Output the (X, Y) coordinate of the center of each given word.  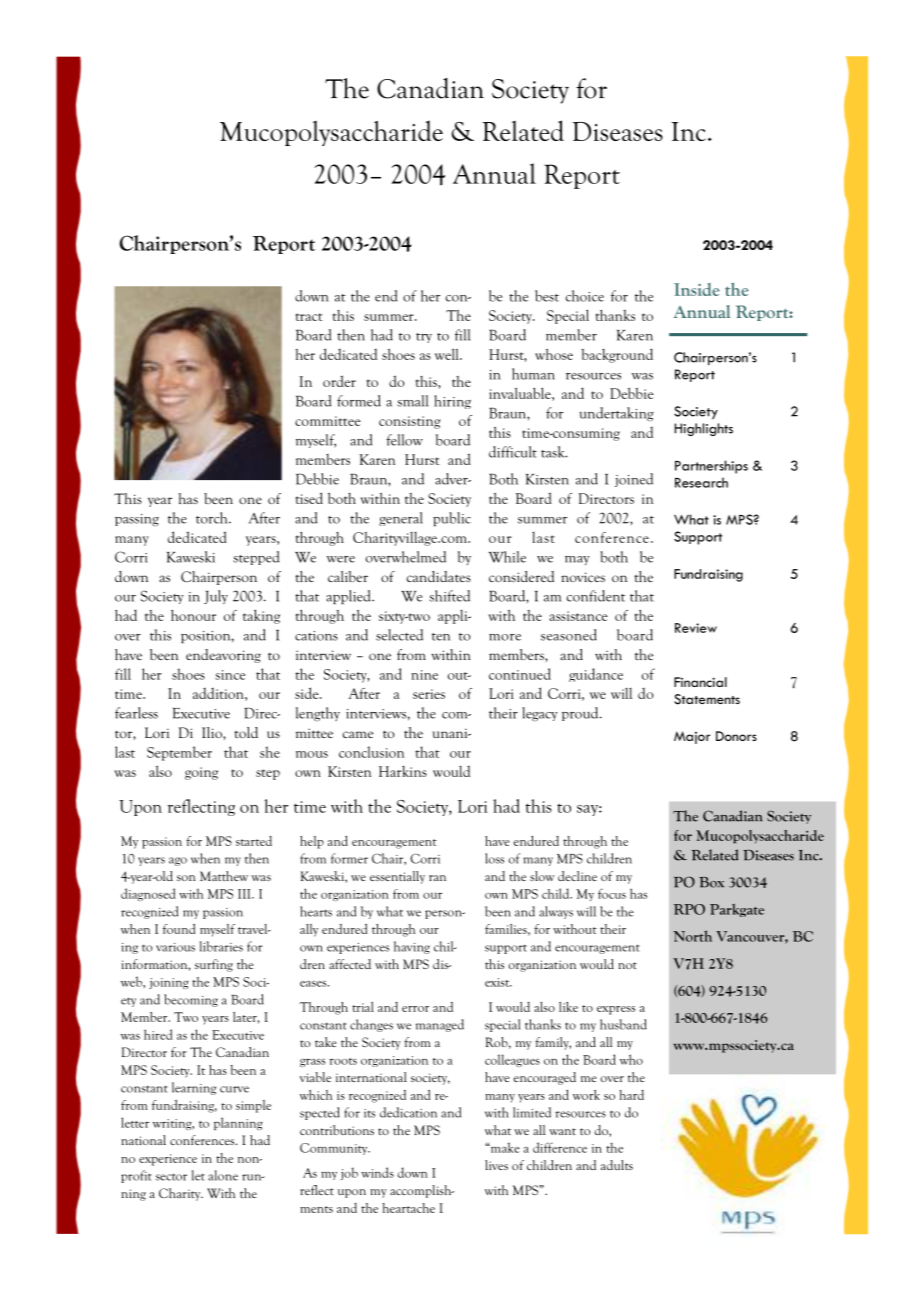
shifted (449, 596)
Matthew (224, 876)
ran (437, 878)
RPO (689, 909)
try (424, 338)
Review (696, 628)
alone (223, 1175)
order (339, 381)
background (617, 355)
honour (193, 615)
